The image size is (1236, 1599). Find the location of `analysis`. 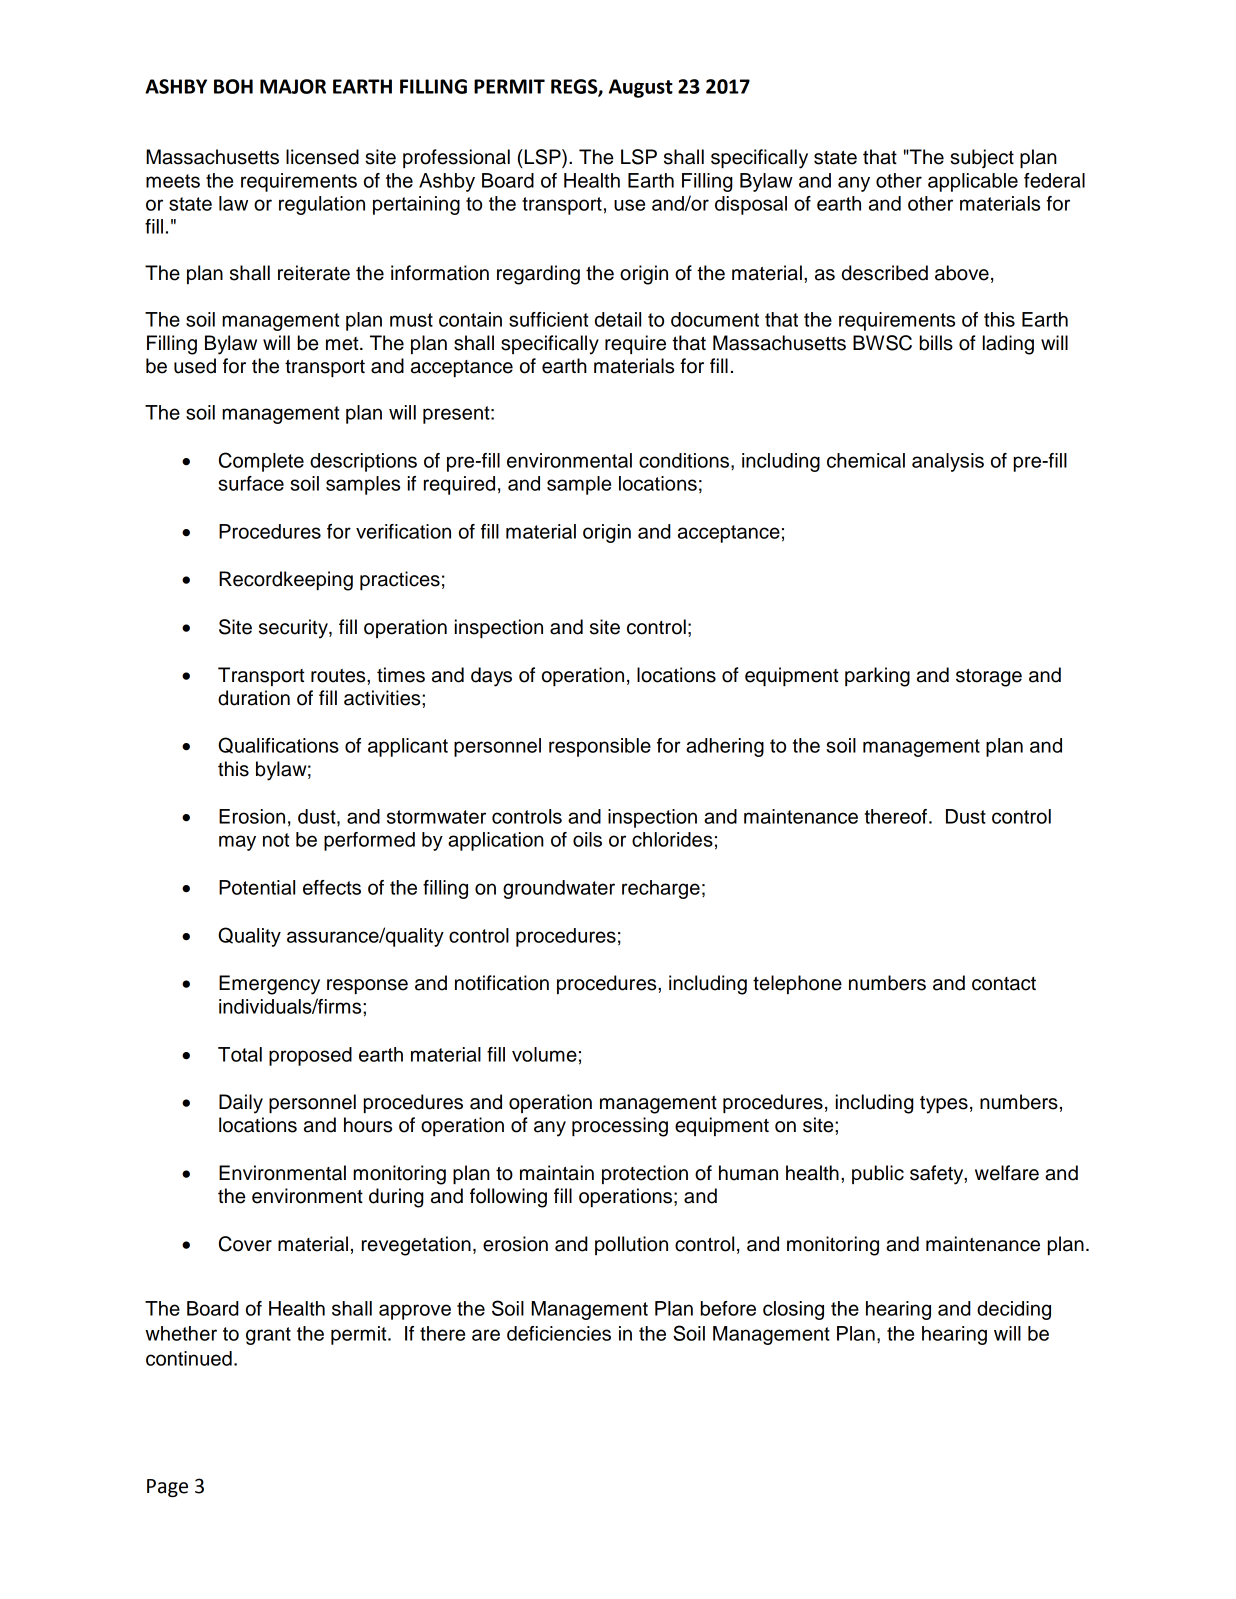

analysis is located at coordinates (948, 462).
